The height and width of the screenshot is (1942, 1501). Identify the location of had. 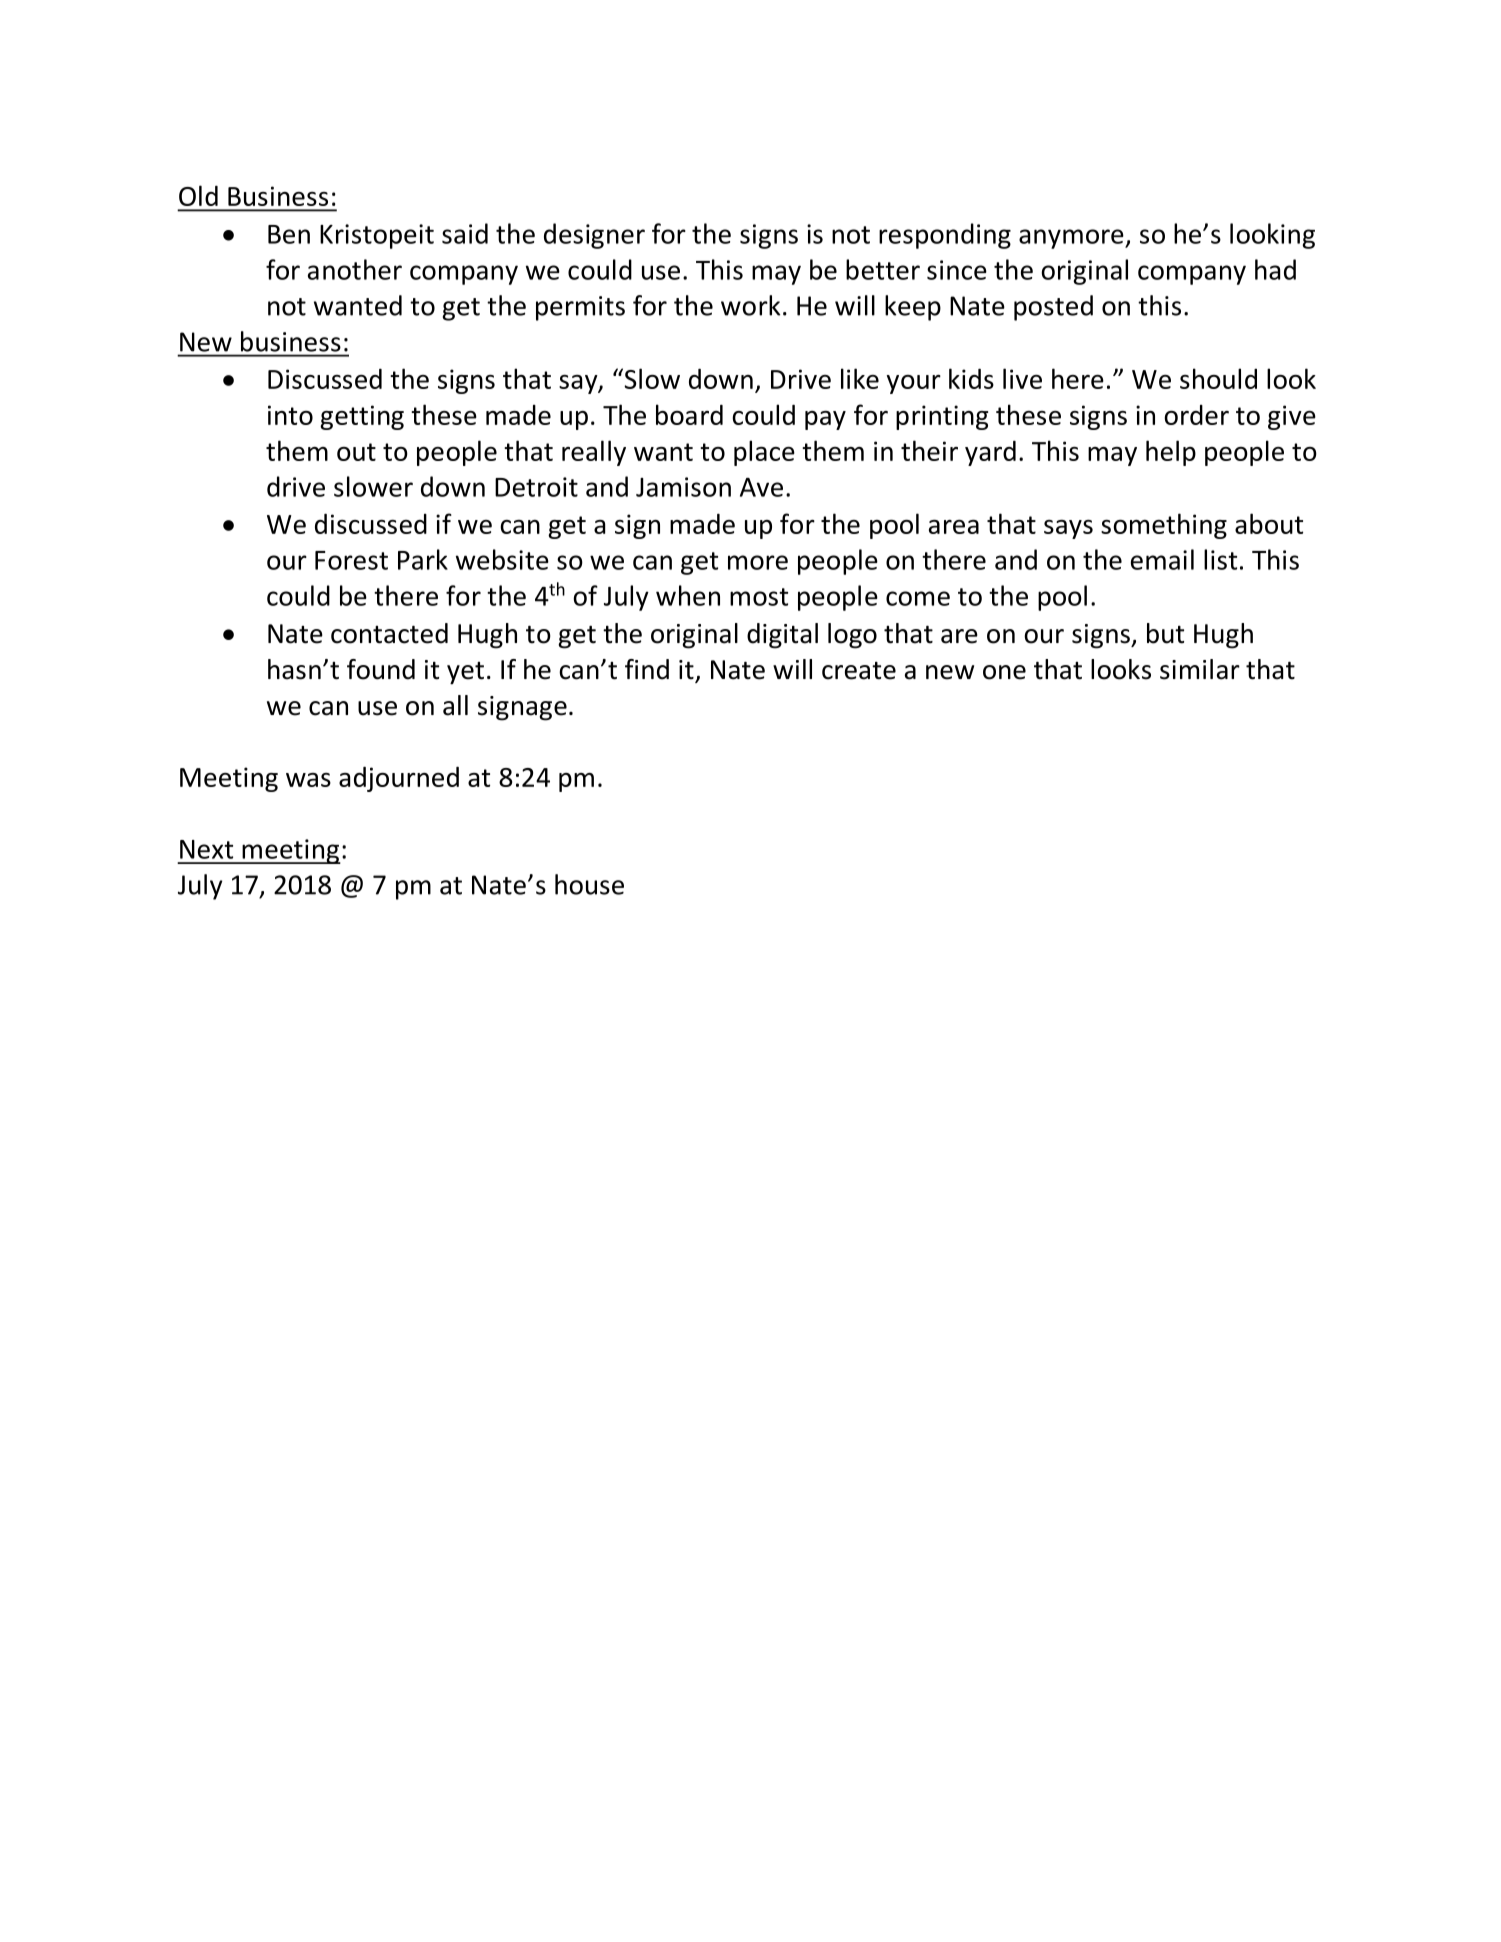
(1275, 269).
